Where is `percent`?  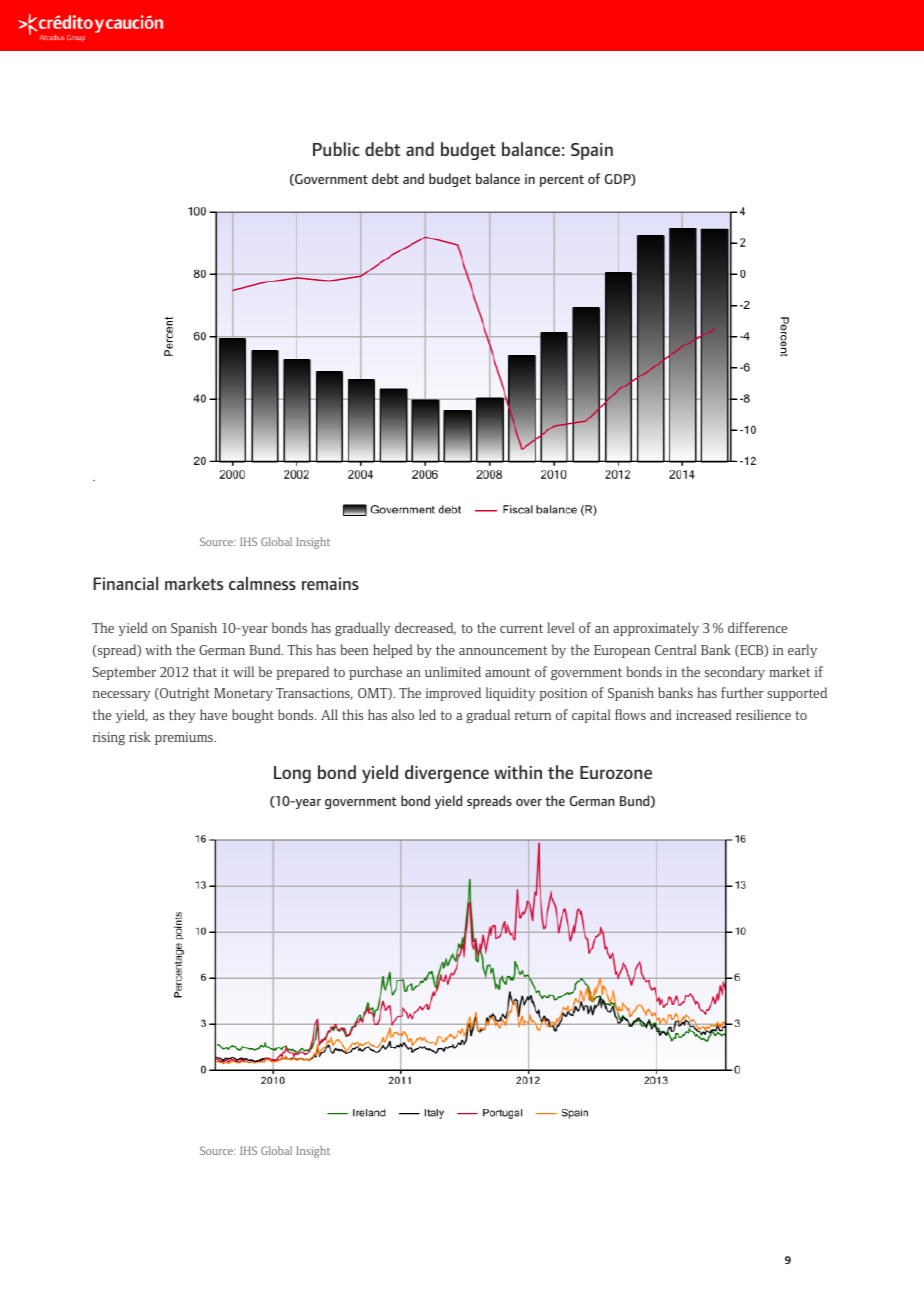
percent is located at coordinates (562, 181).
